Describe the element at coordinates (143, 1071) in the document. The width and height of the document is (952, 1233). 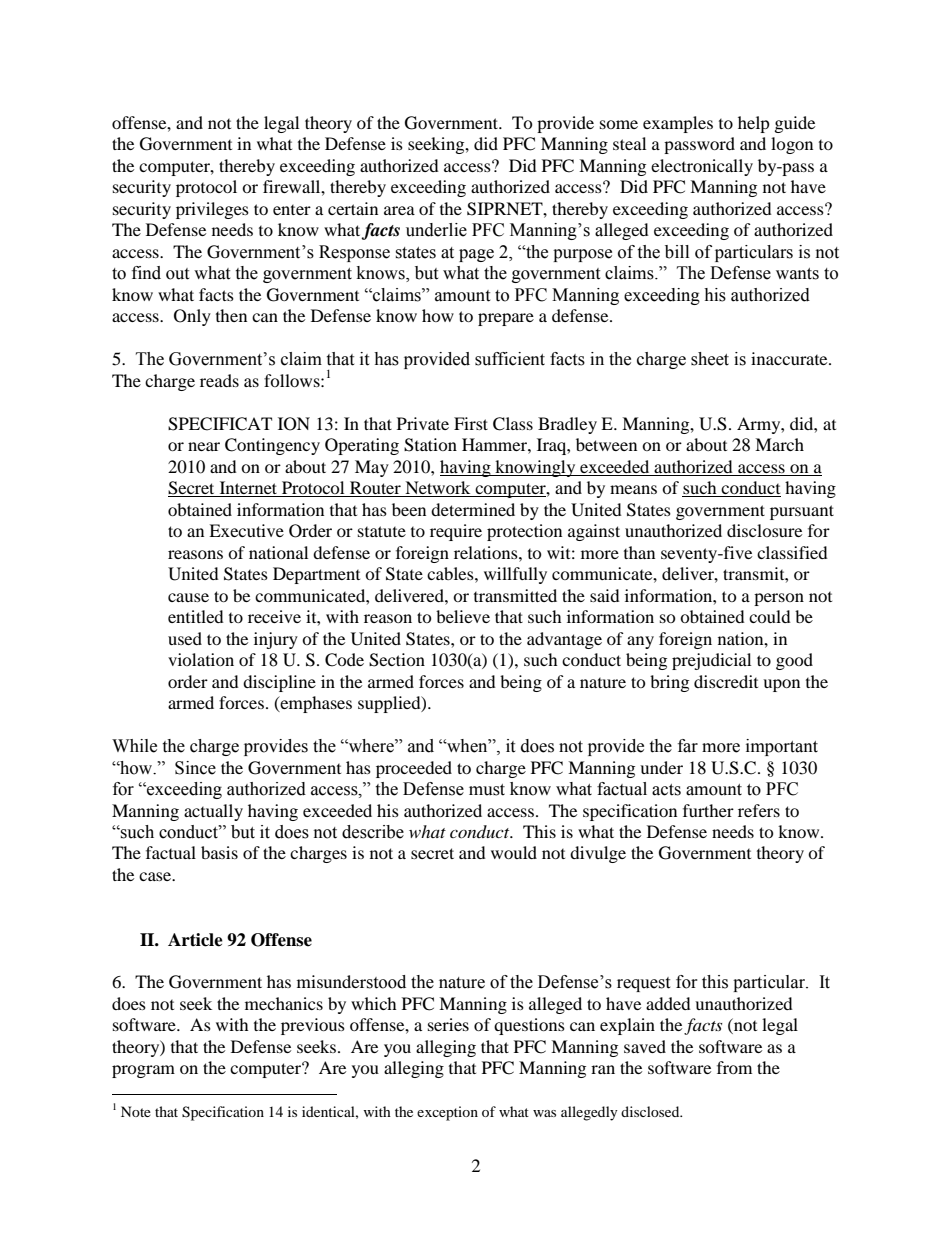
I see `program` at that location.
